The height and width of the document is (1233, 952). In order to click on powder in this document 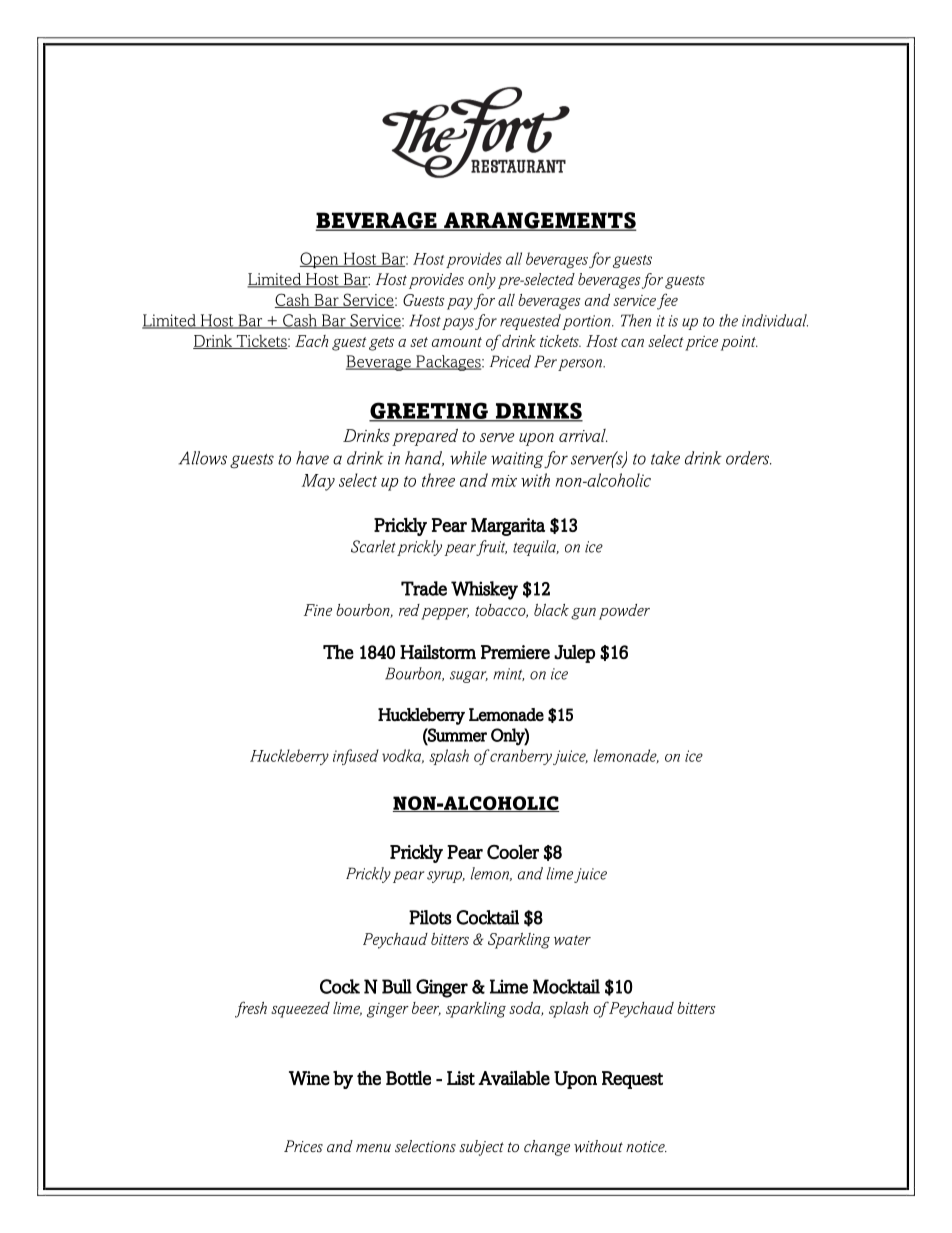, I will do `click(624, 612)`.
